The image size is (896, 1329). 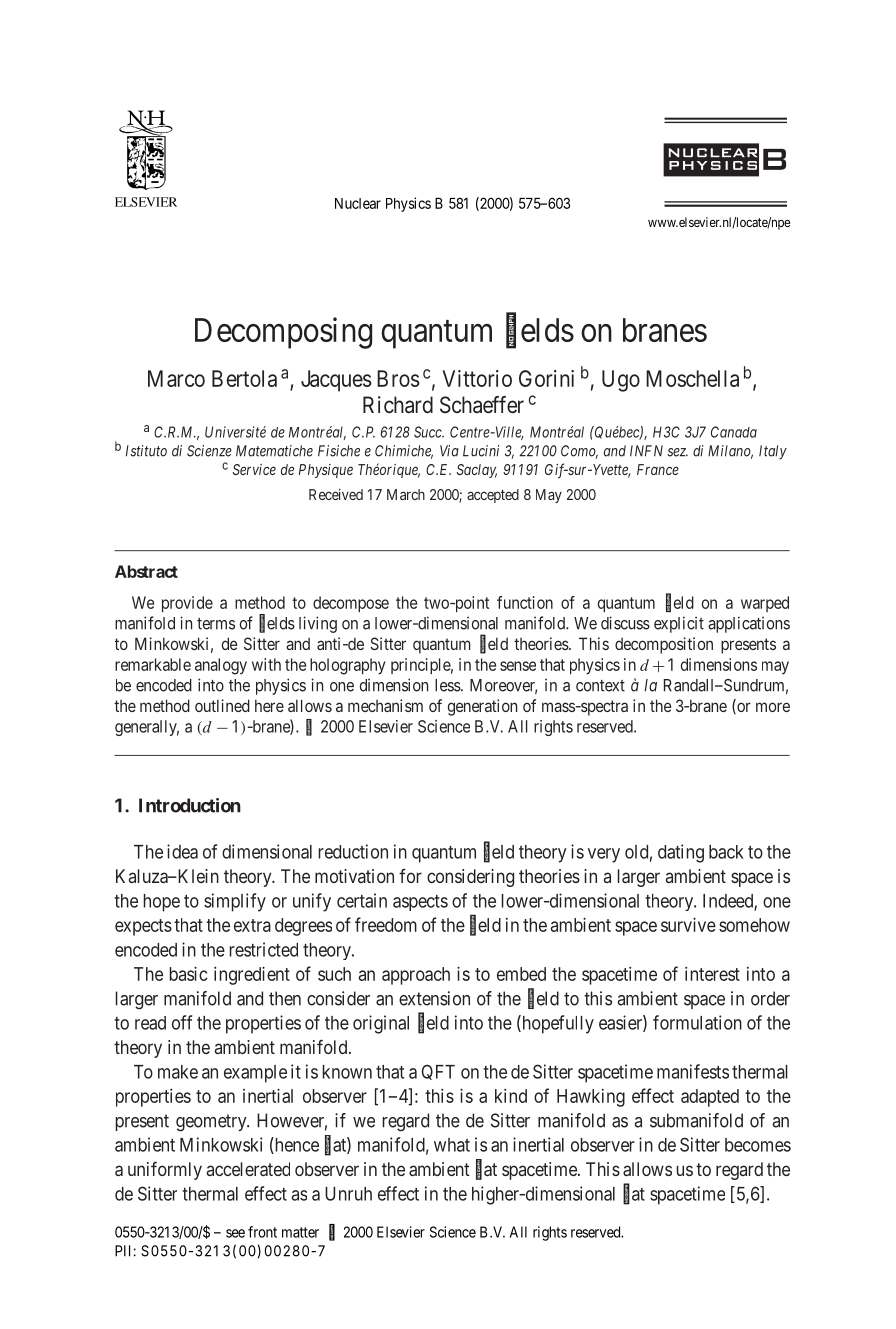 I want to click on Ugo, so click(x=621, y=381).
